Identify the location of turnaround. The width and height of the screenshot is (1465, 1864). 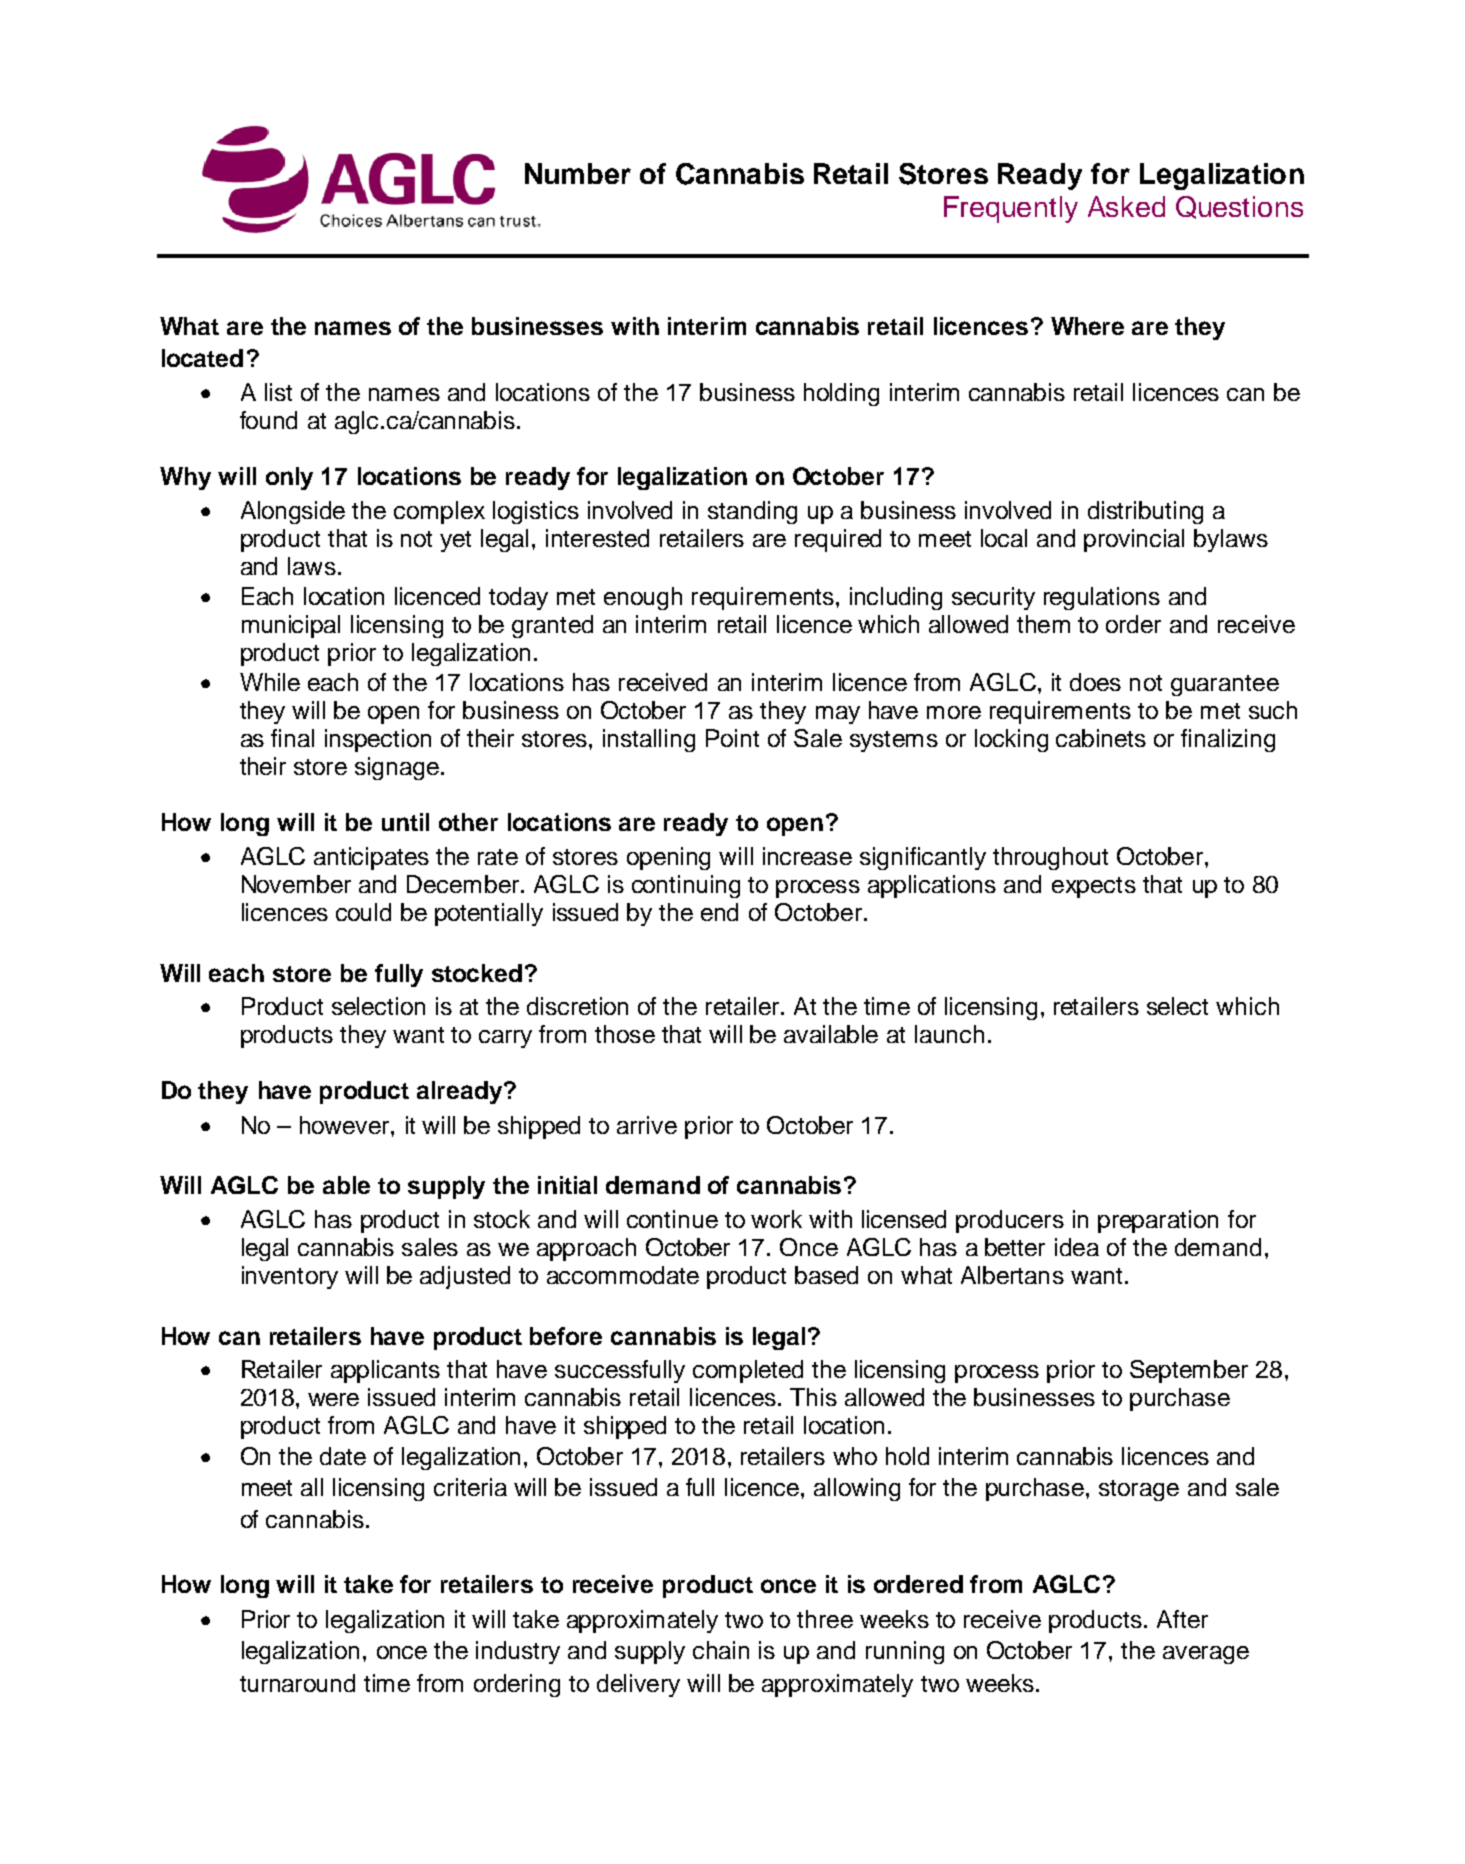
(297, 1683).
